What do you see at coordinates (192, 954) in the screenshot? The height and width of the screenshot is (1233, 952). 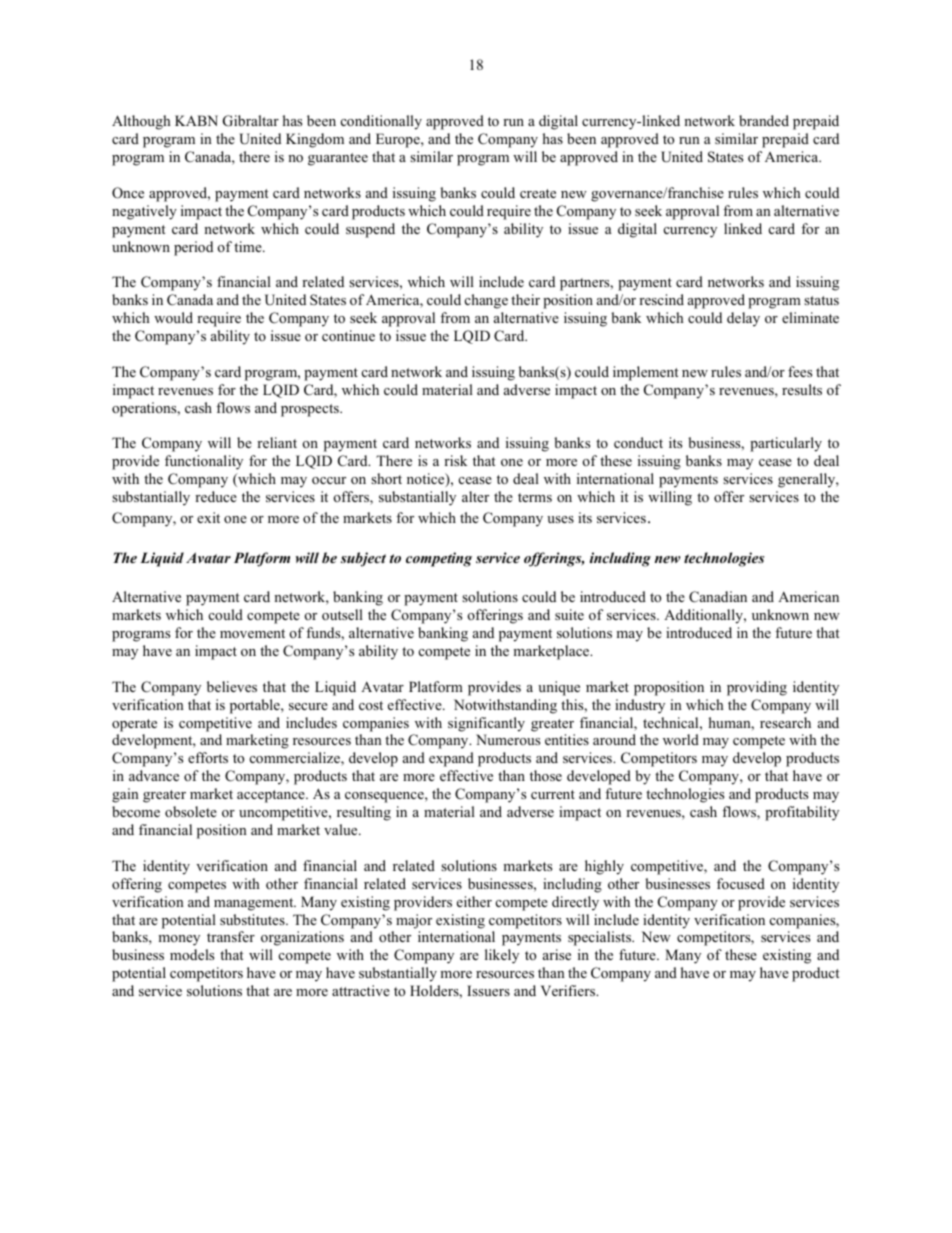 I see `models` at bounding box center [192, 954].
